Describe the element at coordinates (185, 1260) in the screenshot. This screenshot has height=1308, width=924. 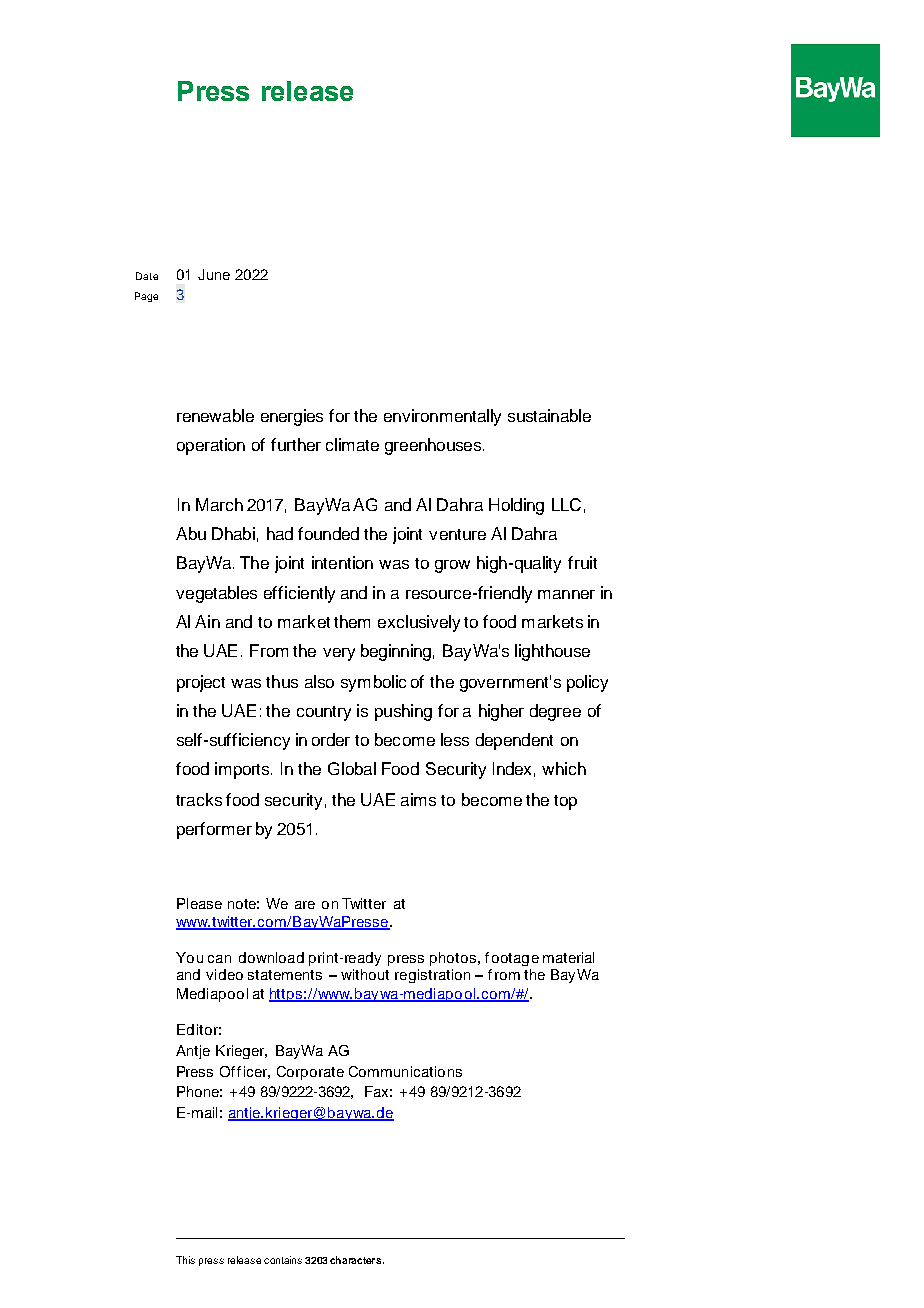
I see `This` at that location.
